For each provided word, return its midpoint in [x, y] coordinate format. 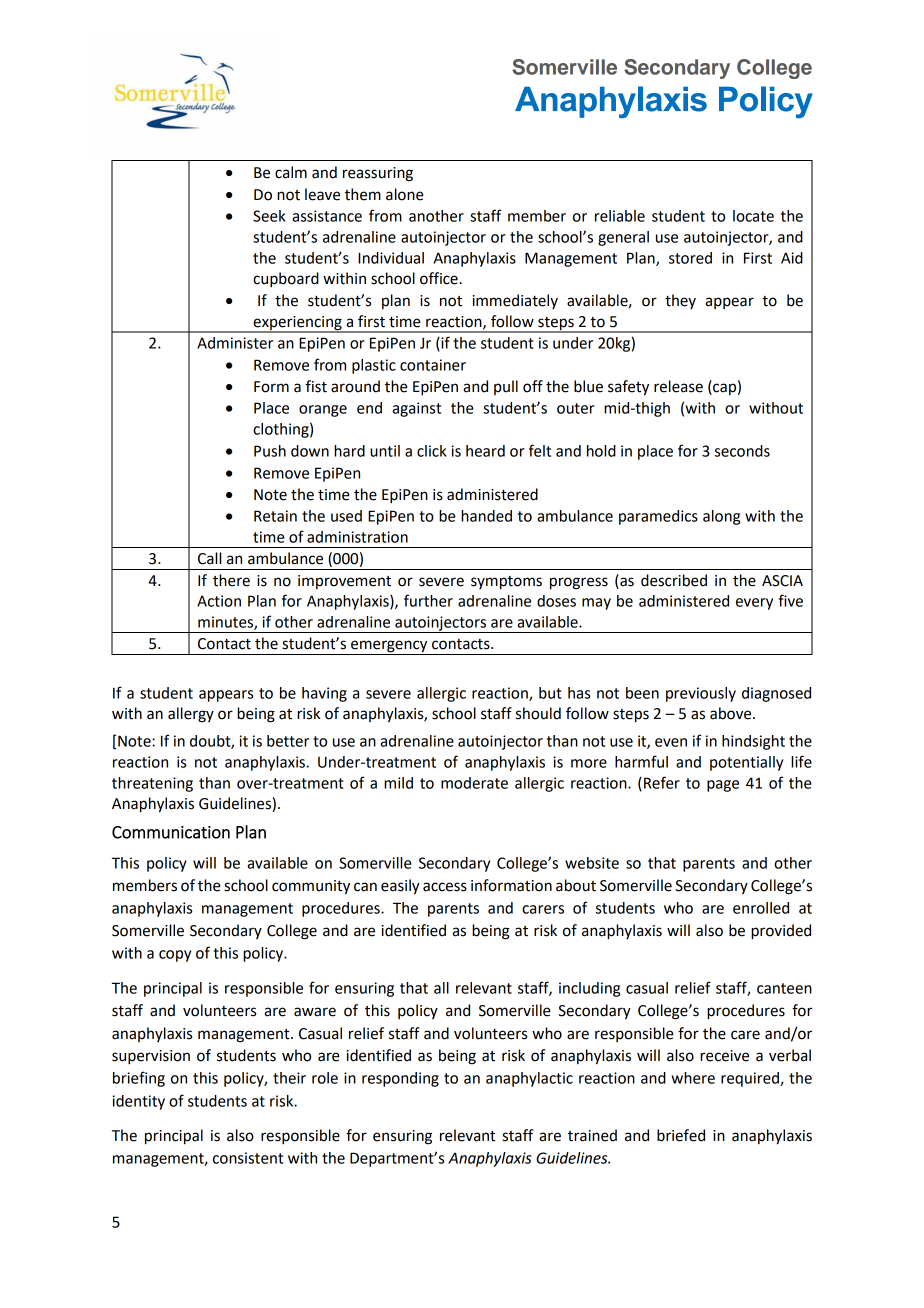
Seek [269, 216]
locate [753, 216]
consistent [248, 1158]
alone [405, 194]
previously [701, 694]
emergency [389, 647]
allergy [191, 715]
